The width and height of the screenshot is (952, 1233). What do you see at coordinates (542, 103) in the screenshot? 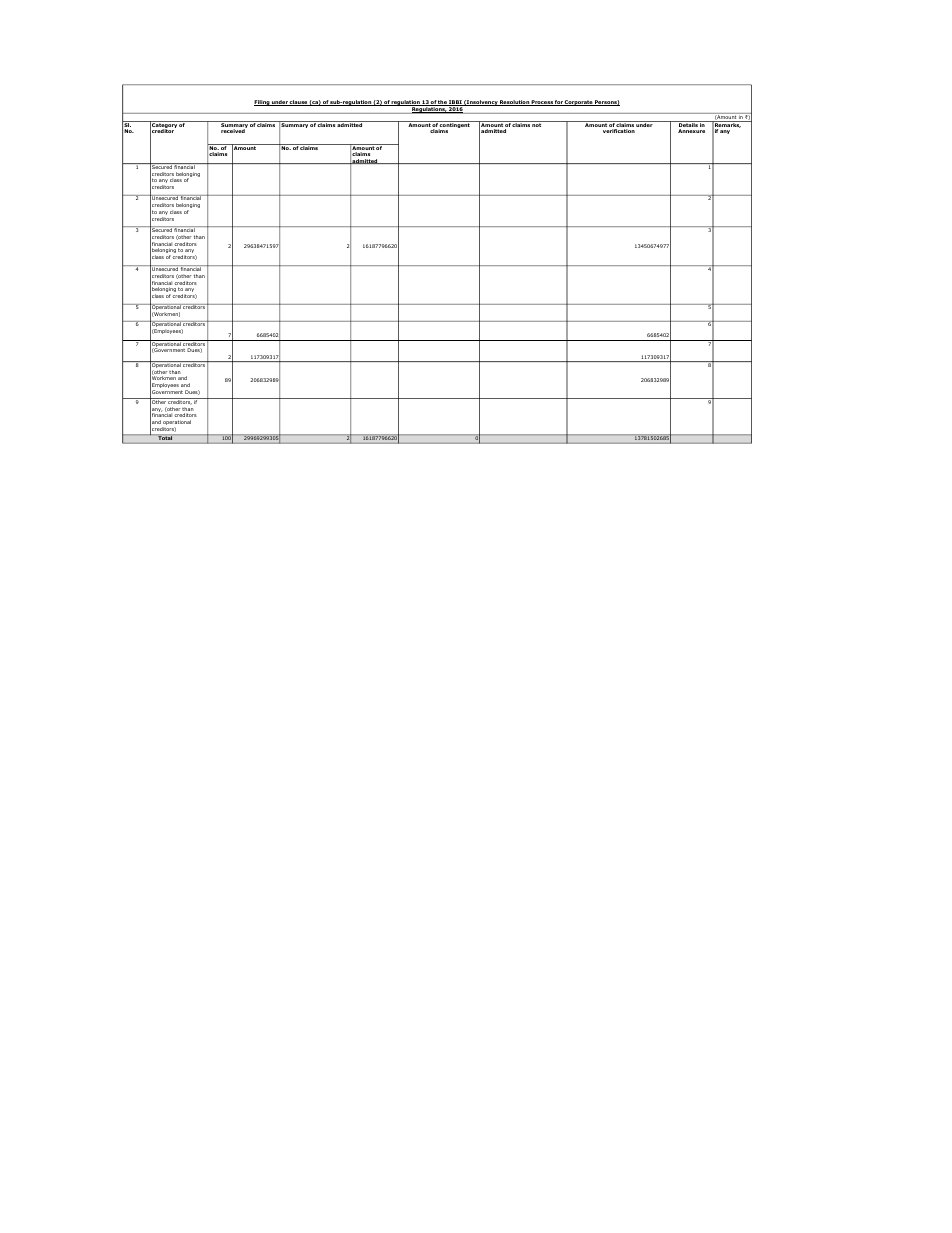
I see `Process` at bounding box center [542, 103].
